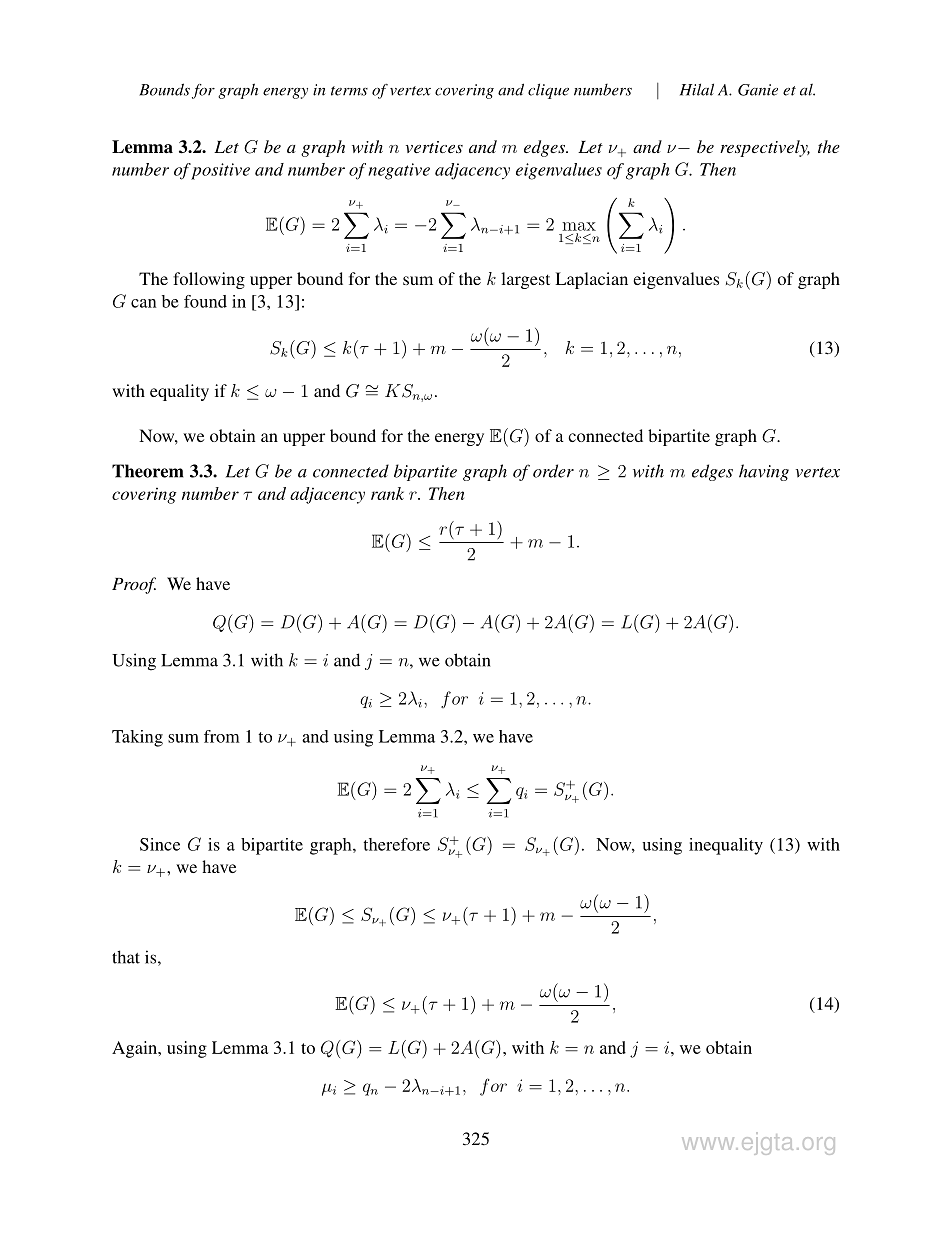 The width and height of the screenshot is (952, 1233). What do you see at coordinates (220, 171) in the screenshot?
I see `positive` at bounding box center [220, 171].
